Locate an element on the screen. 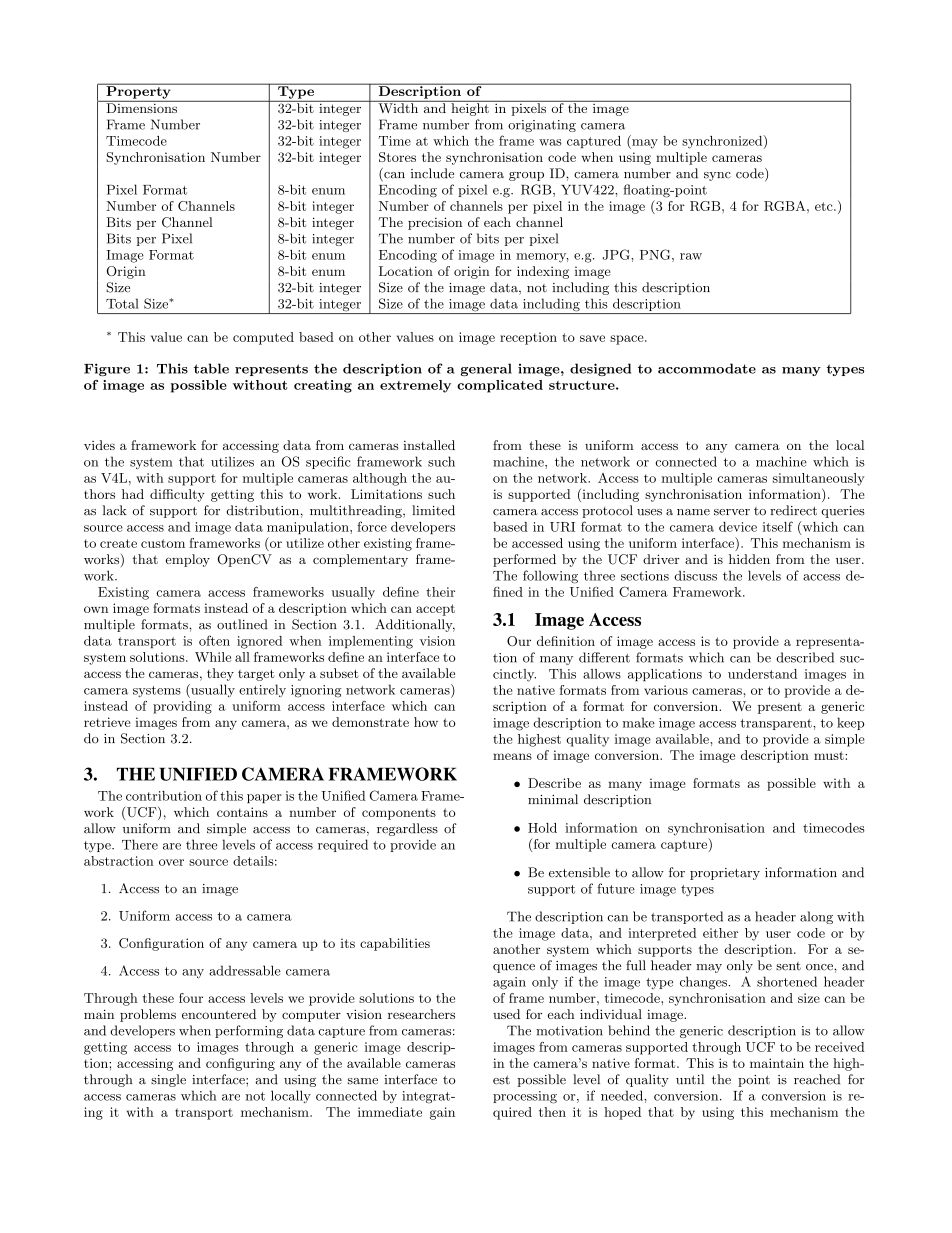  their is located at coordinates (440, 592).
